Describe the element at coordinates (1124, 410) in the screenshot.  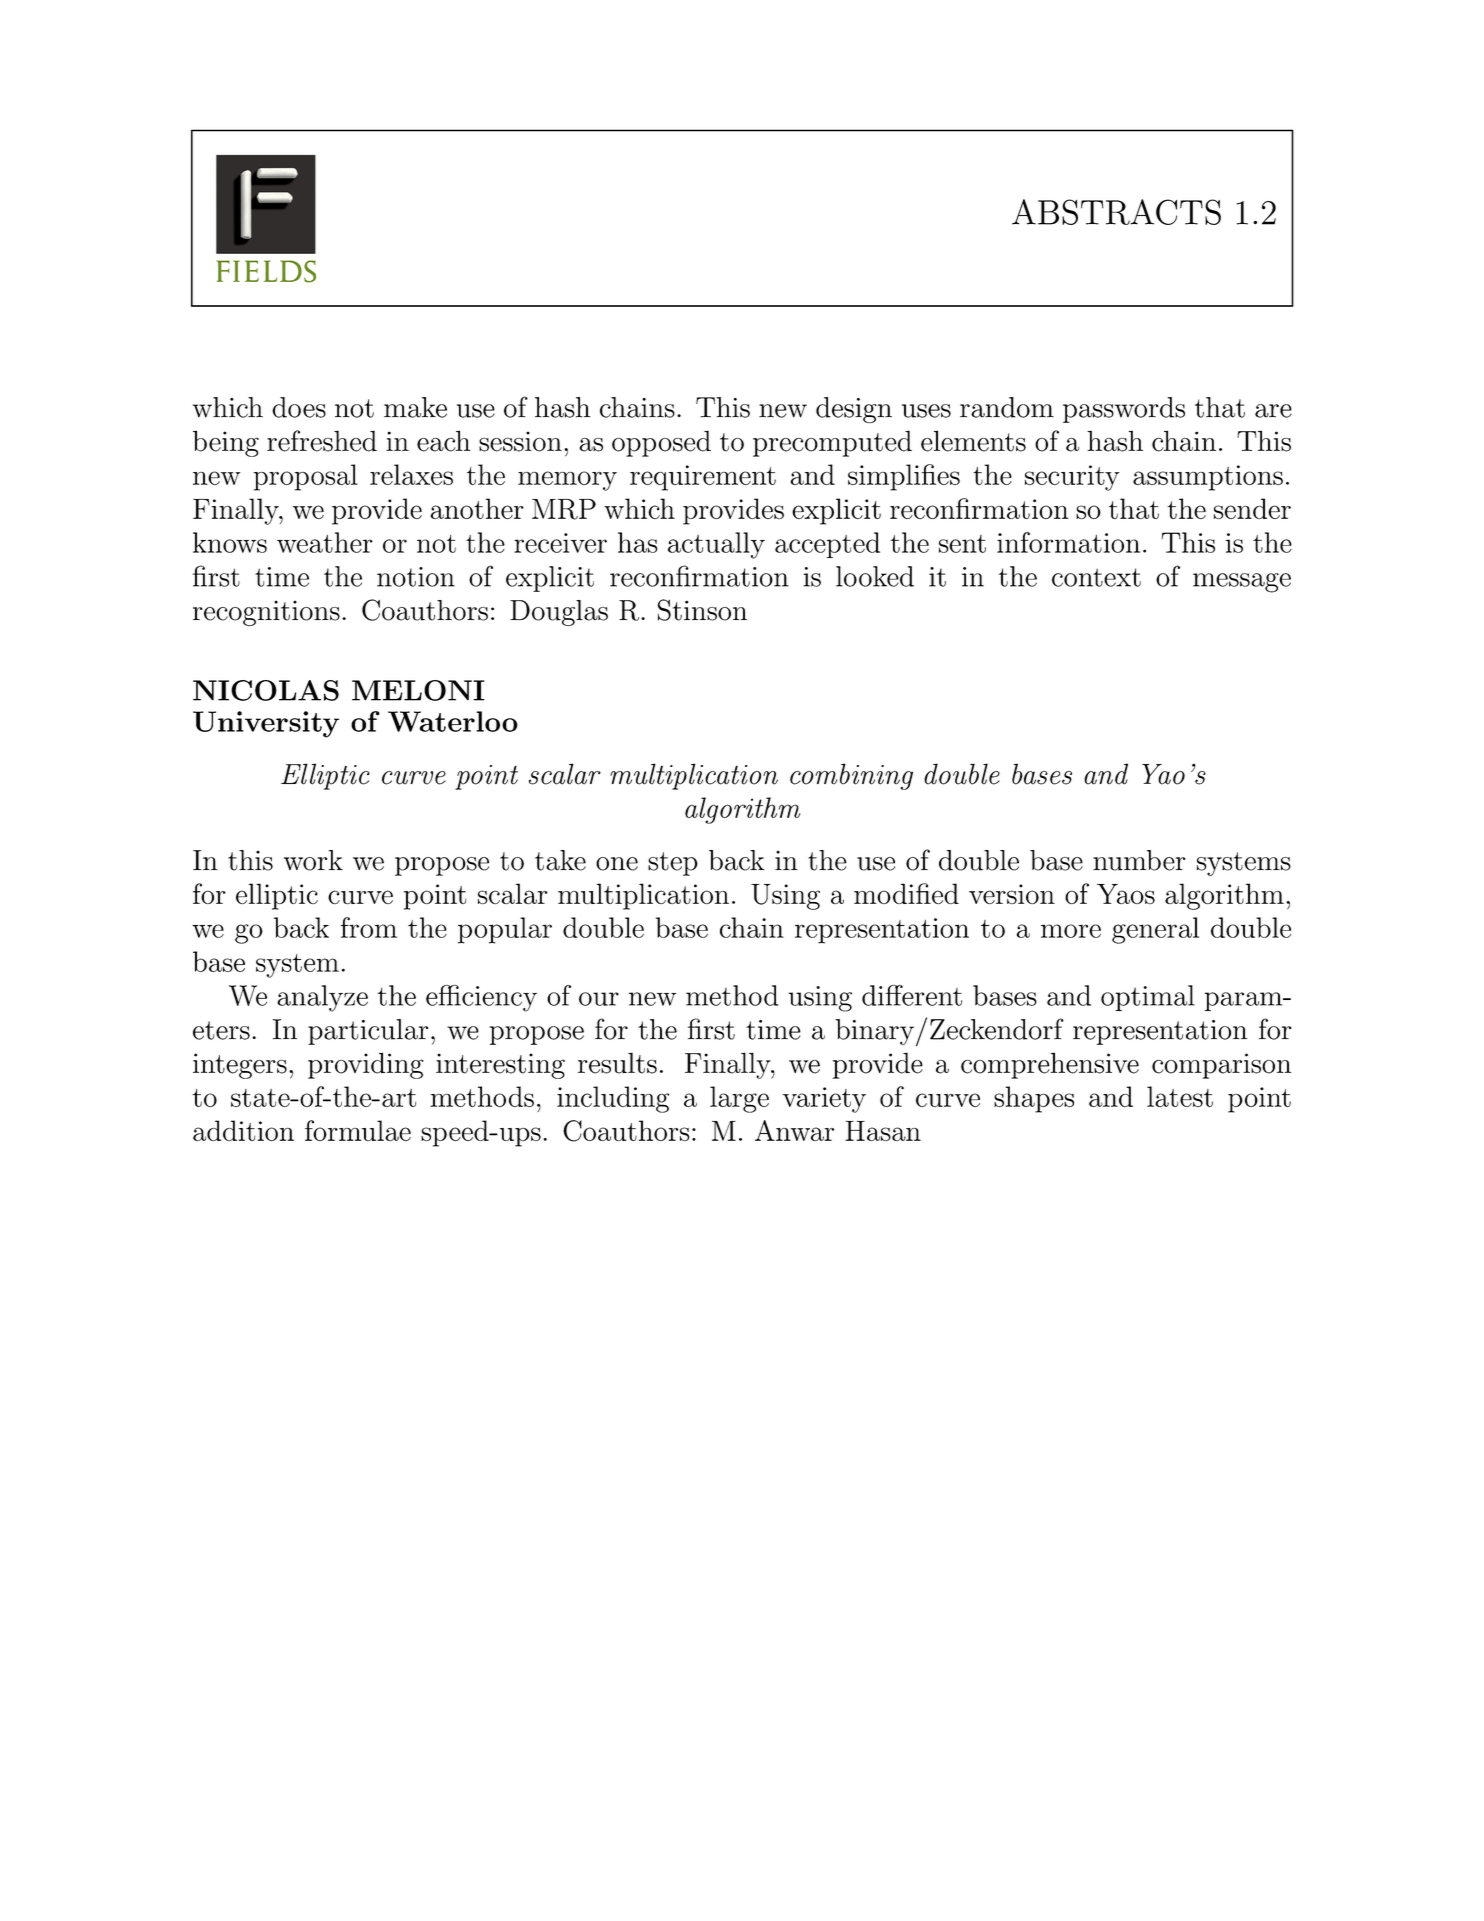
I see `passwords` at that location.
